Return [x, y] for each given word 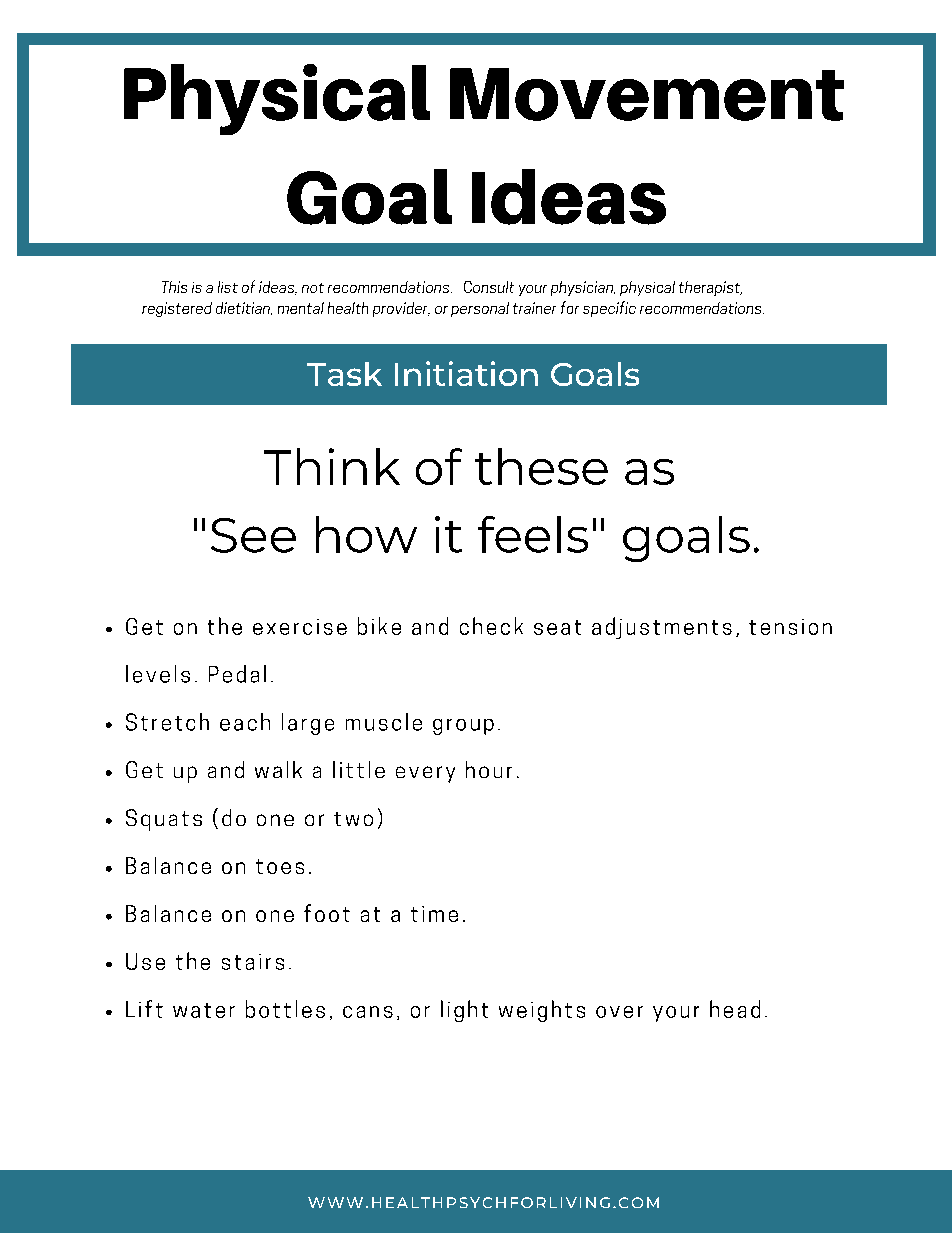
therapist [710, 288]
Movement [647, 94]
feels [533, 534]
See [253, 535]
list [228, 287]
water [204, 1010]
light [464, 1011]
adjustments [662, 628]
